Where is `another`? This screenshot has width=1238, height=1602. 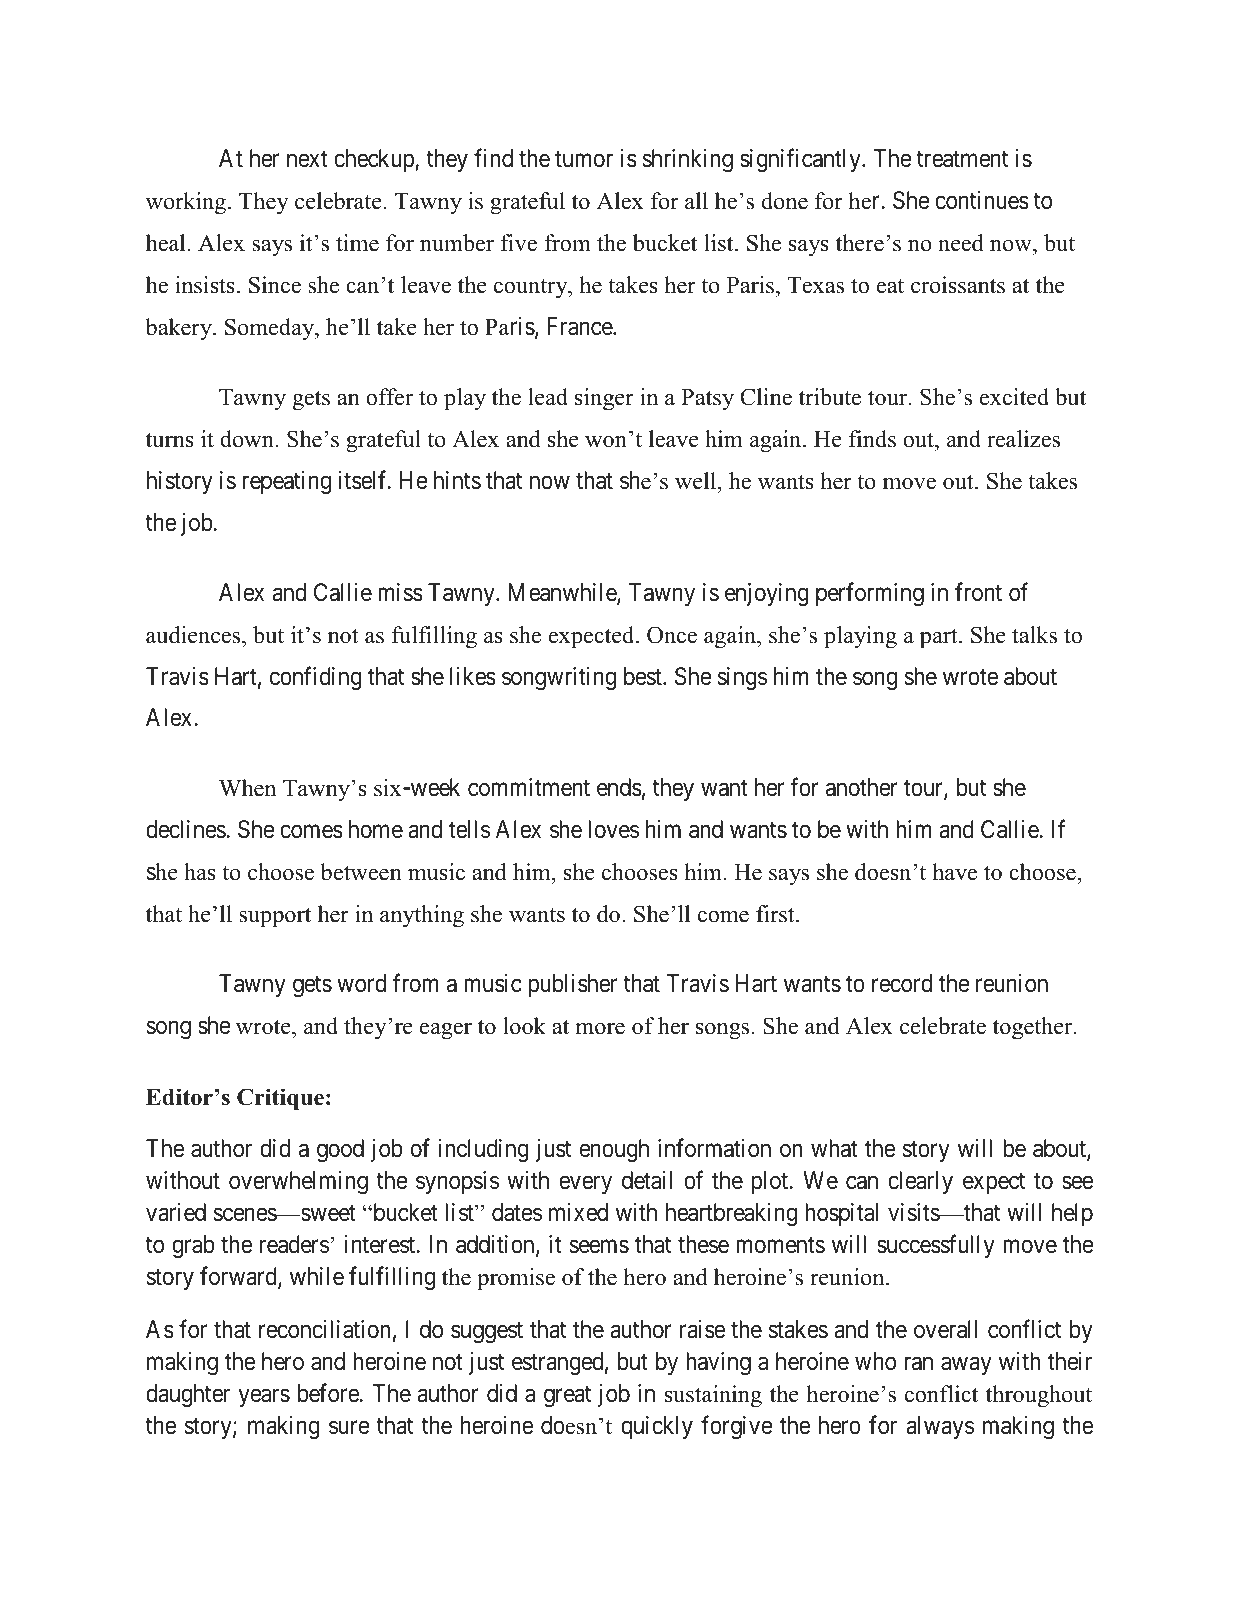 another is located at coordinates (862, 787).
